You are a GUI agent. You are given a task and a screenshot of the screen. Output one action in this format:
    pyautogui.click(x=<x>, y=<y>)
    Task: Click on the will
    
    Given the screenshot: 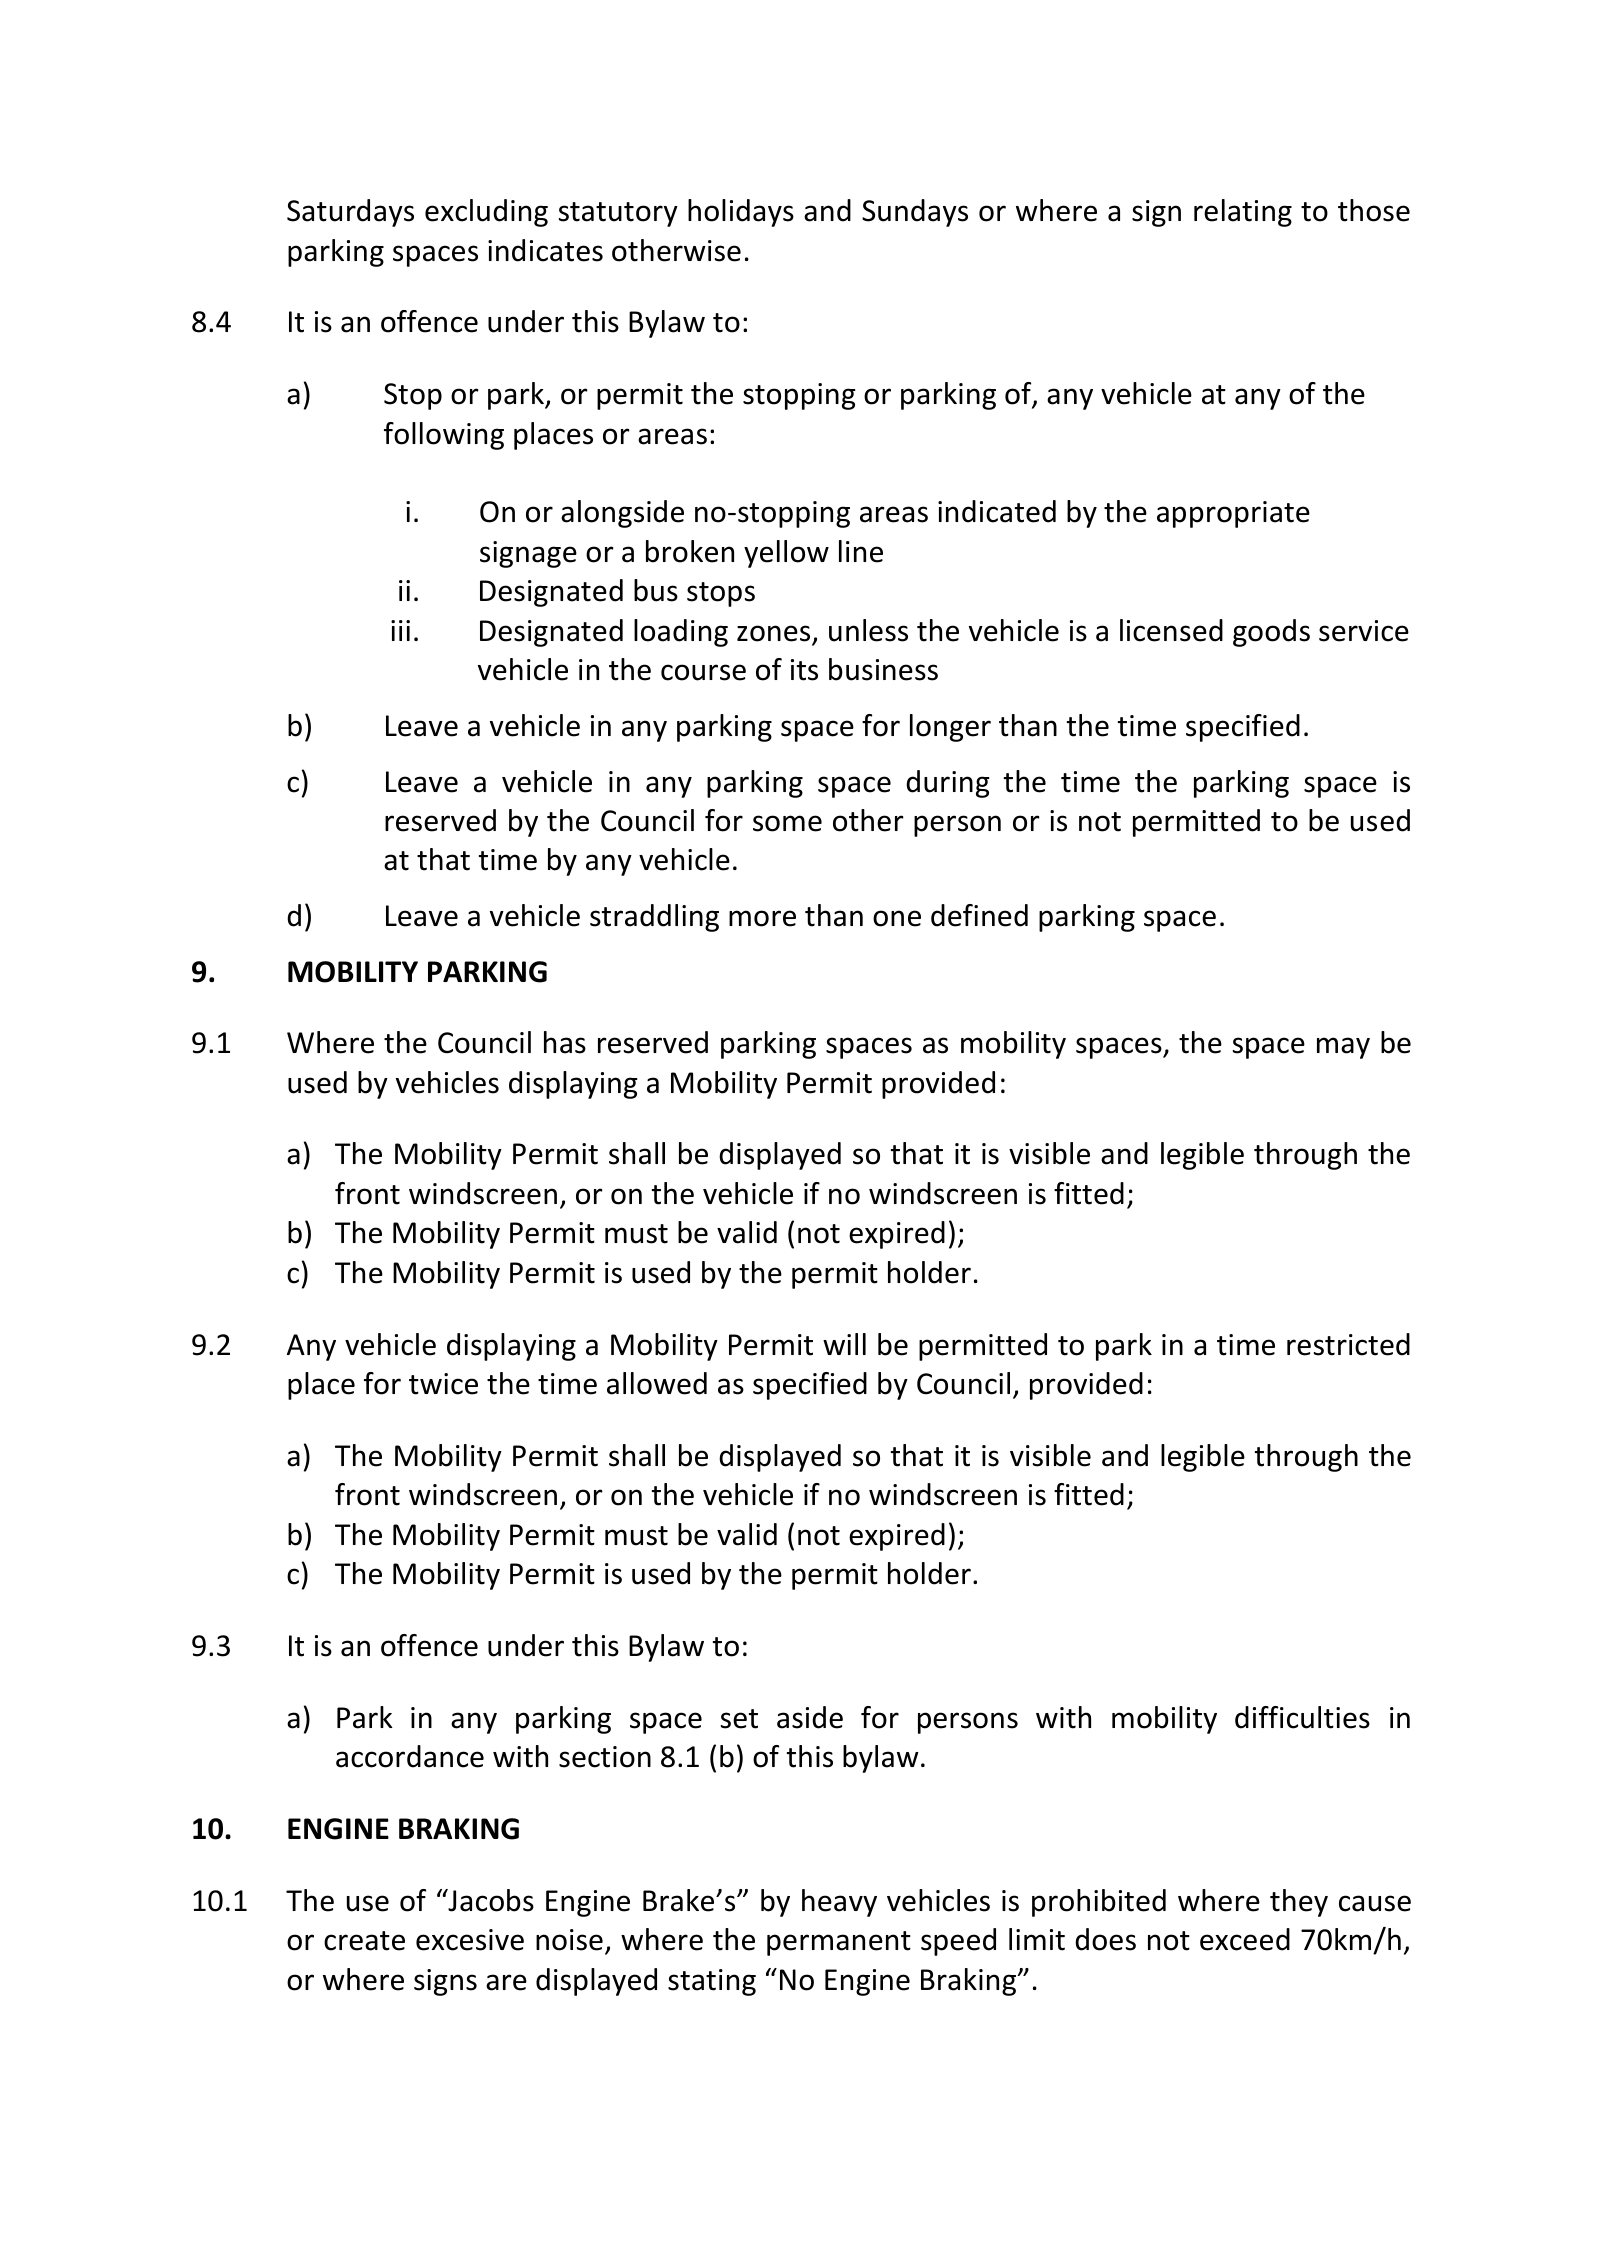 What is the action you would take?
    pyautogui.click(x=844, y=1344)
